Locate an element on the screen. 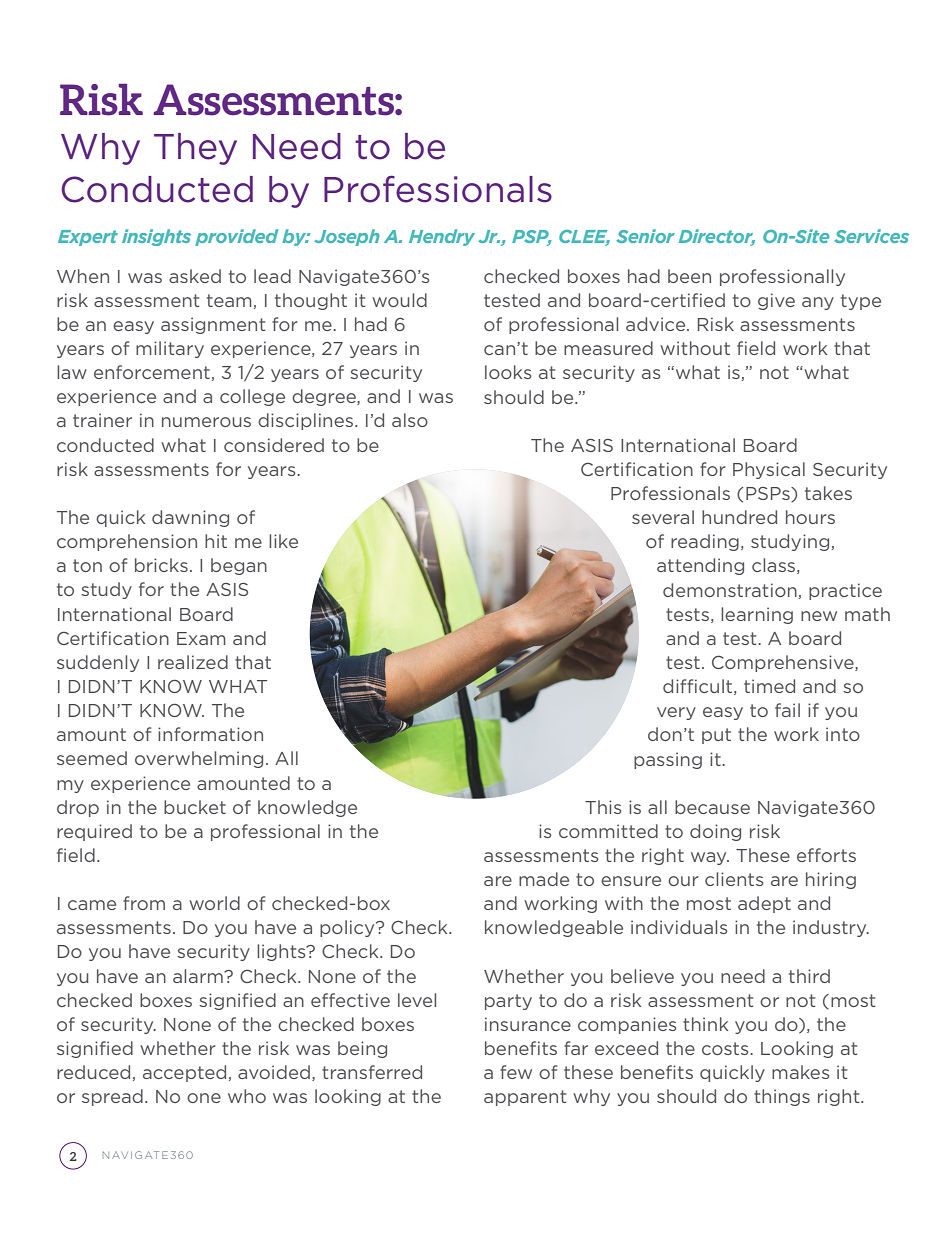 This screenshot has width=952, height=1233. Hendry is located at coordinates (442, 237).
